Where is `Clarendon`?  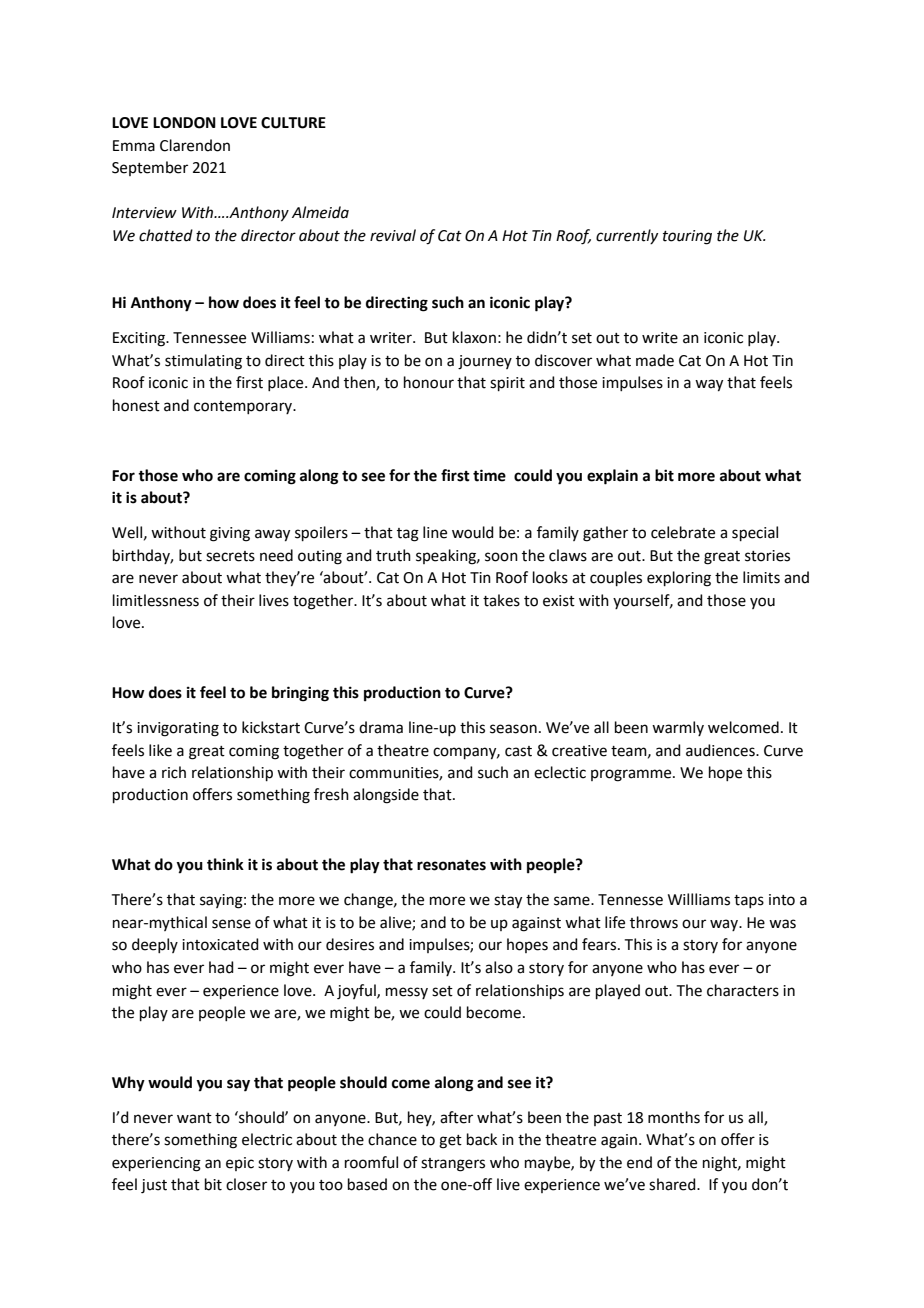 Clarendon is located at coordinates (195, 145).
